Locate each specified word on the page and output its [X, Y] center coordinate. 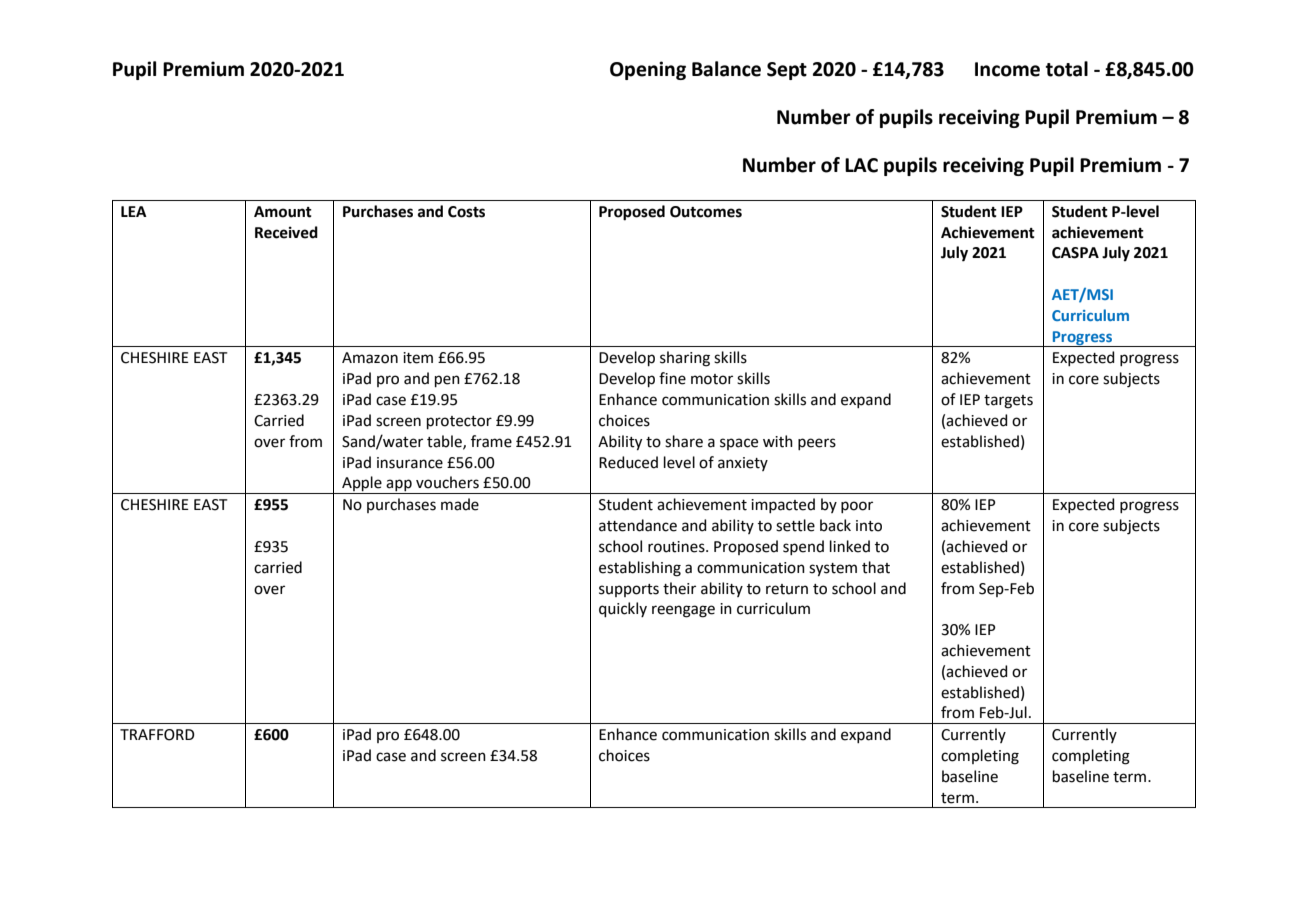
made [460, 504]
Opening [648, 70]
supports [629, 590]
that [876, 567]
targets [1008, 402]
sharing [685, 359]
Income [1007, 69]
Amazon [370, 358]
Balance [726, 69]
